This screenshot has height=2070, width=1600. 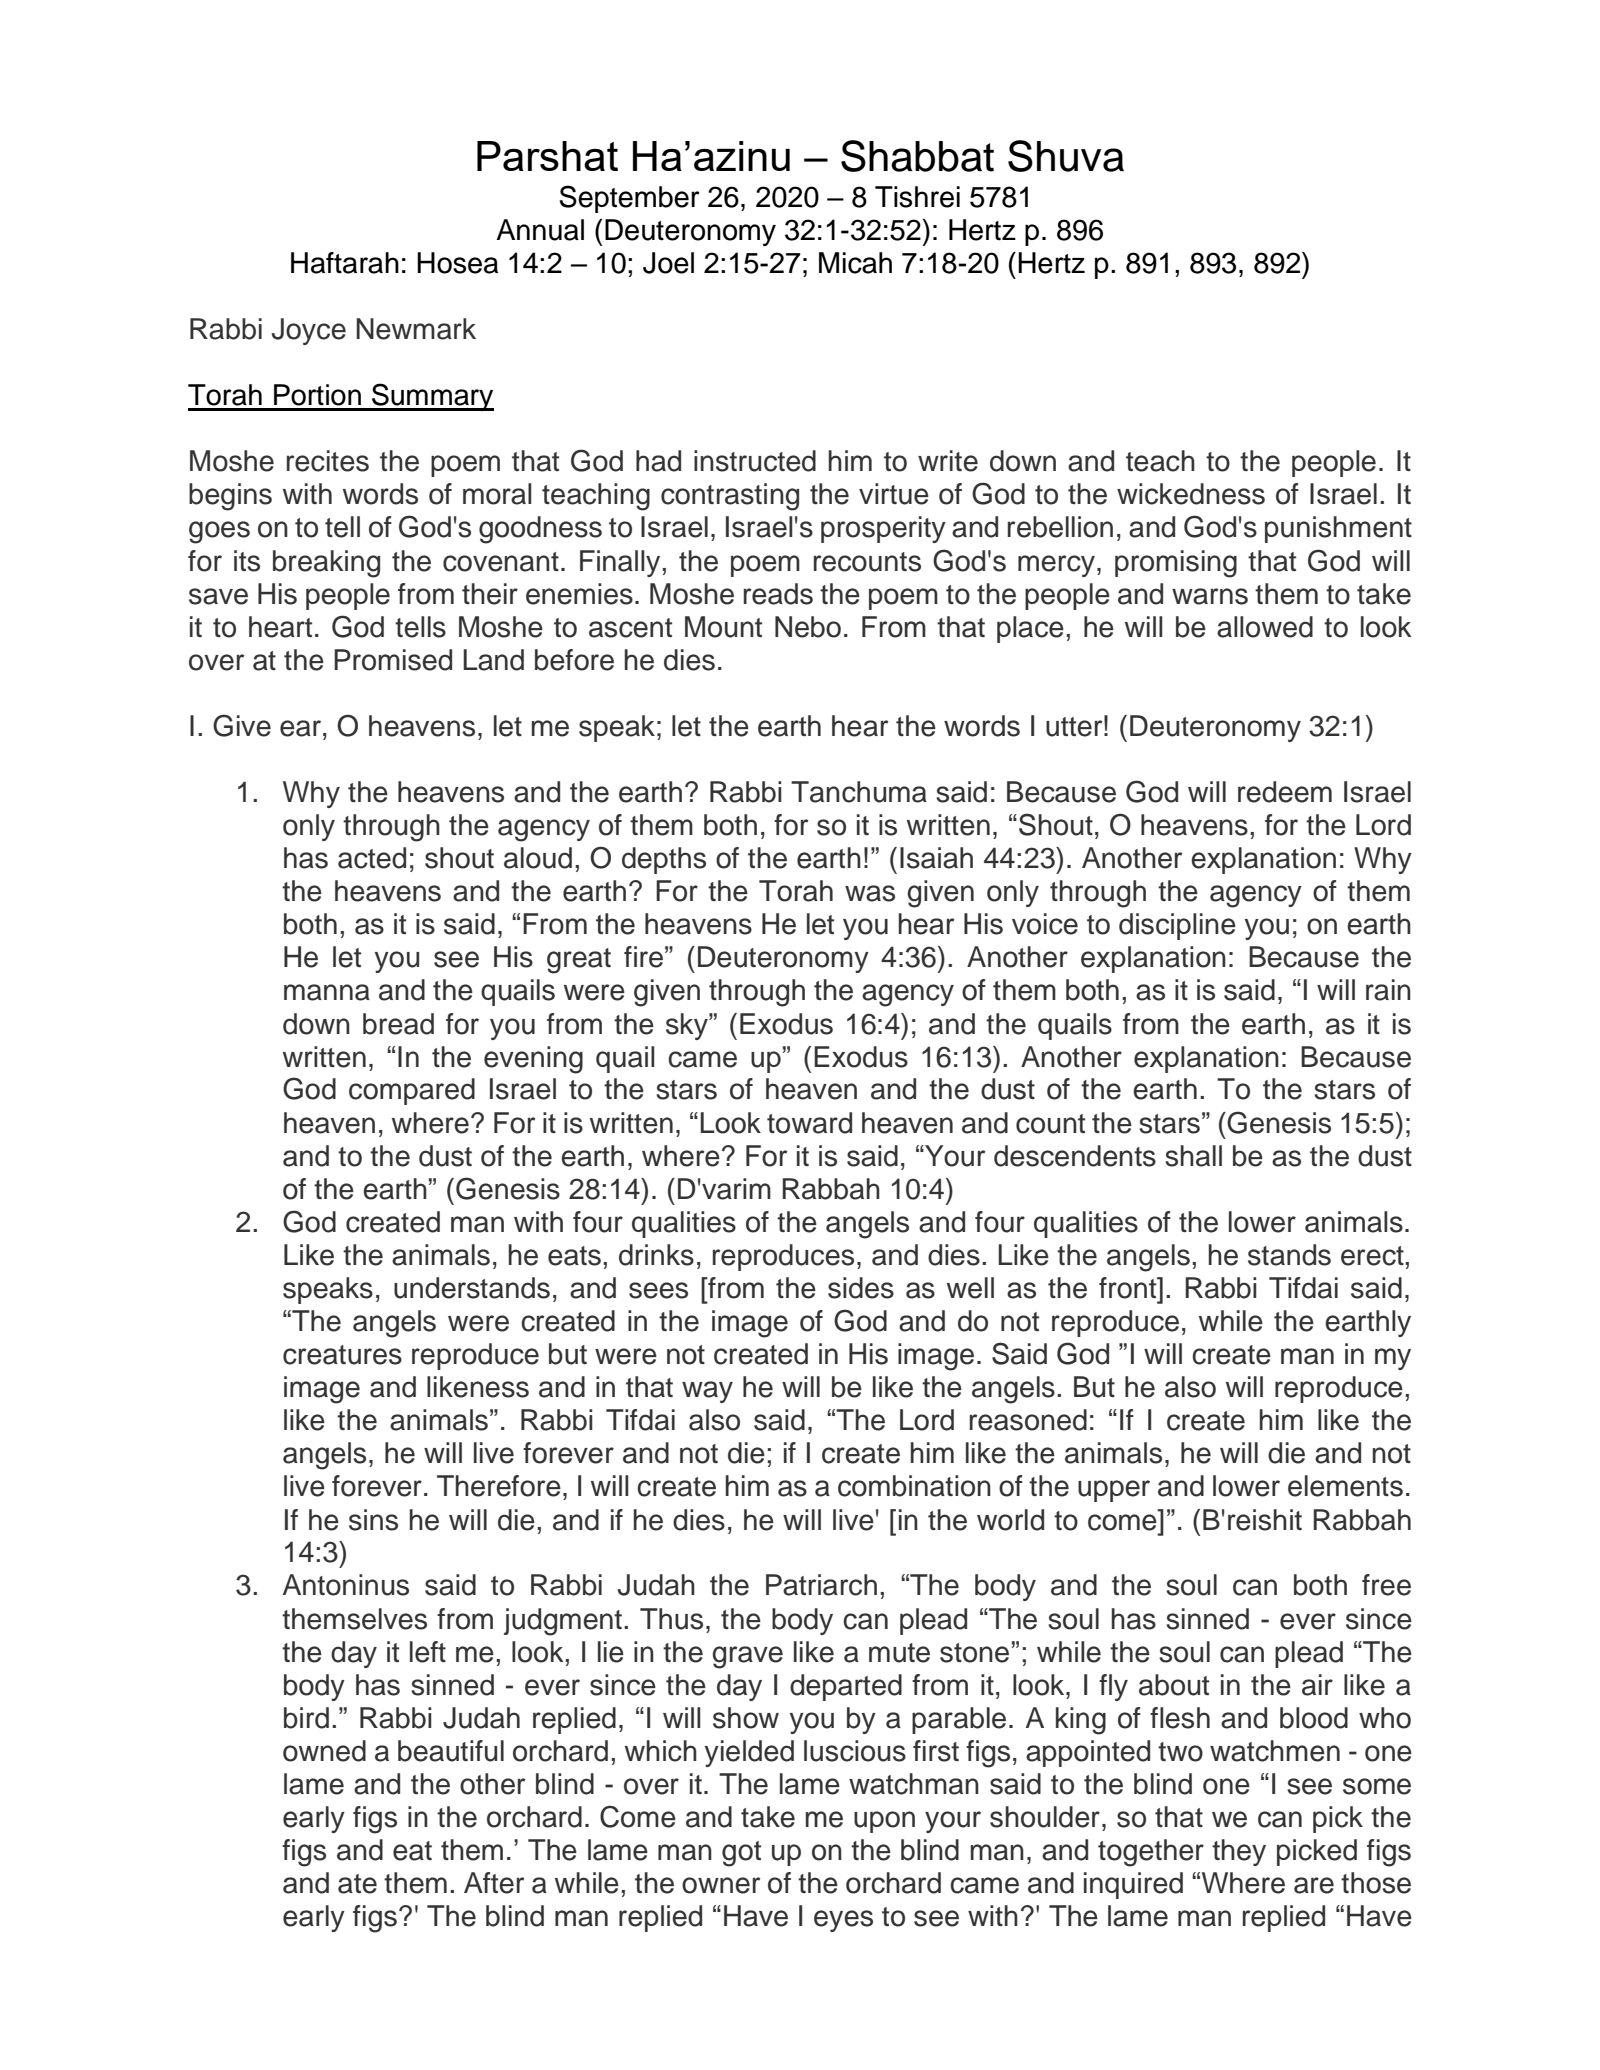 I want to click on bread, so click(x=398, y=1024).
